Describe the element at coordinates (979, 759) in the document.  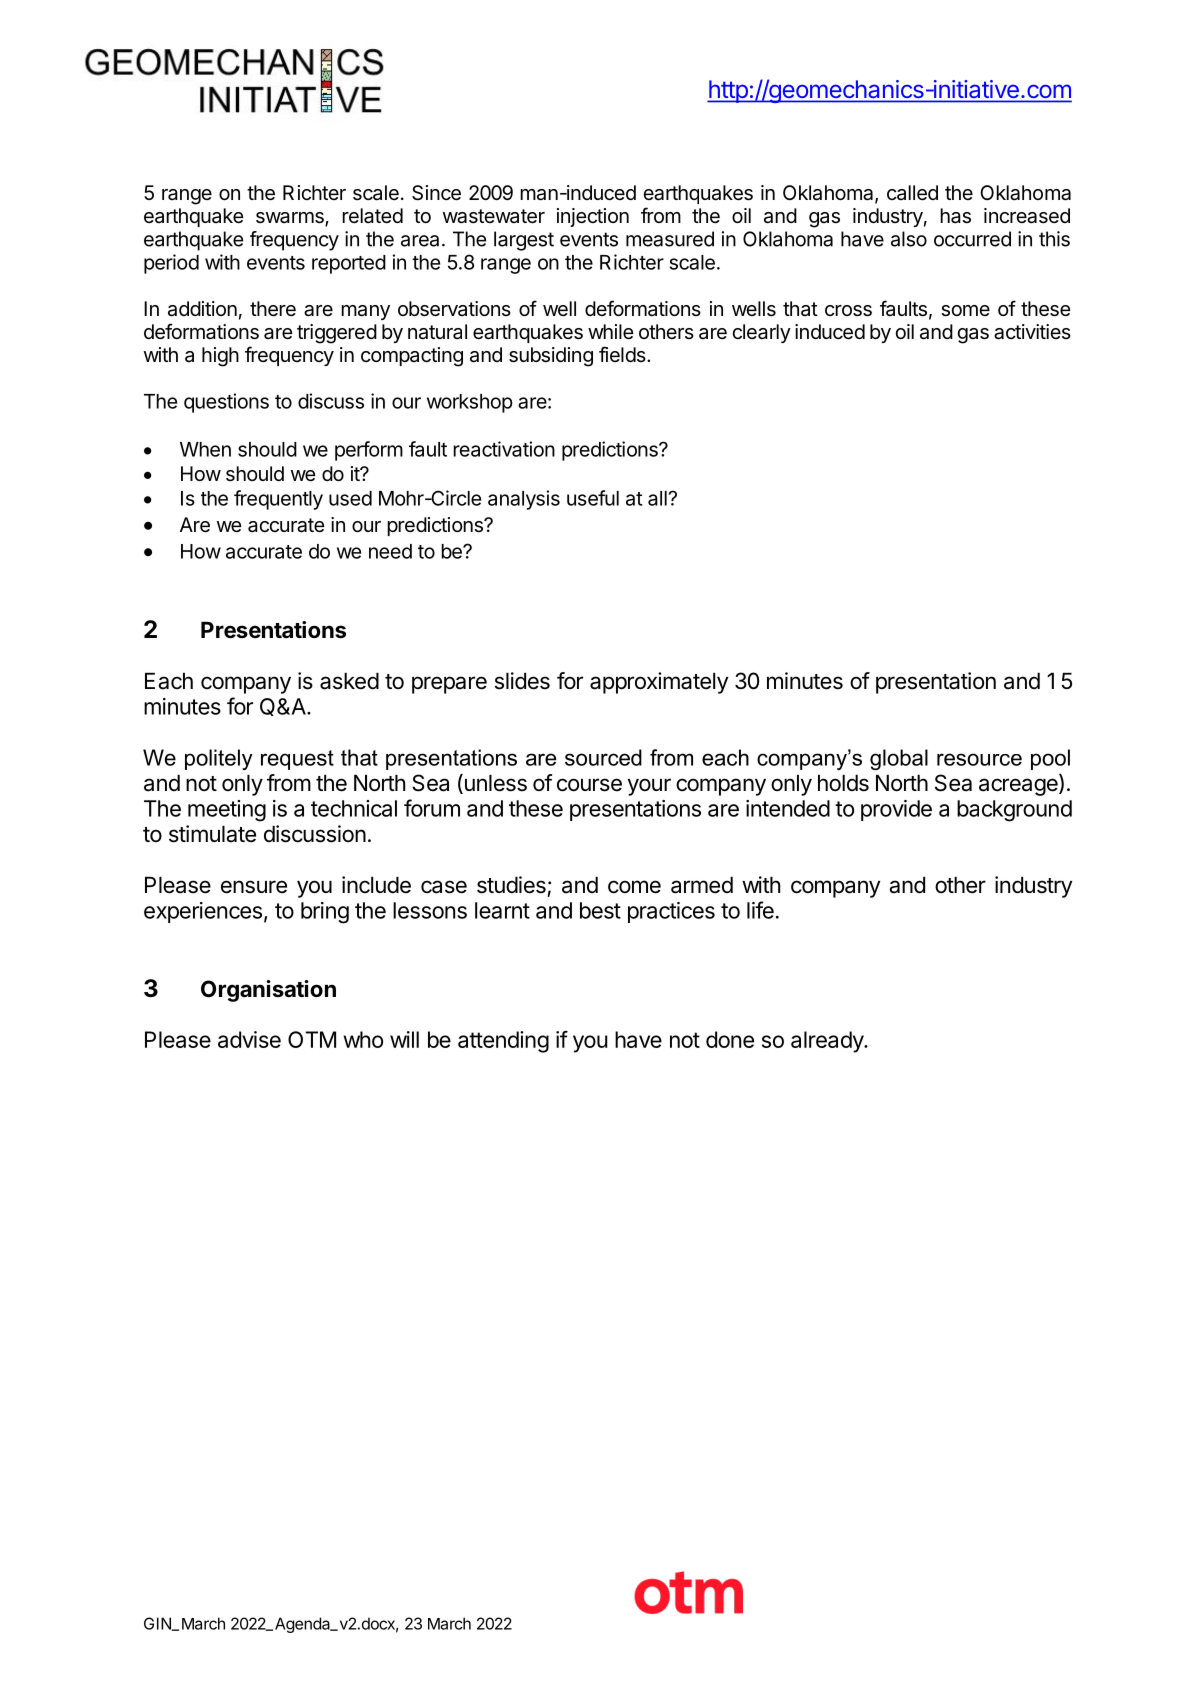
I see `resource` at that location.
